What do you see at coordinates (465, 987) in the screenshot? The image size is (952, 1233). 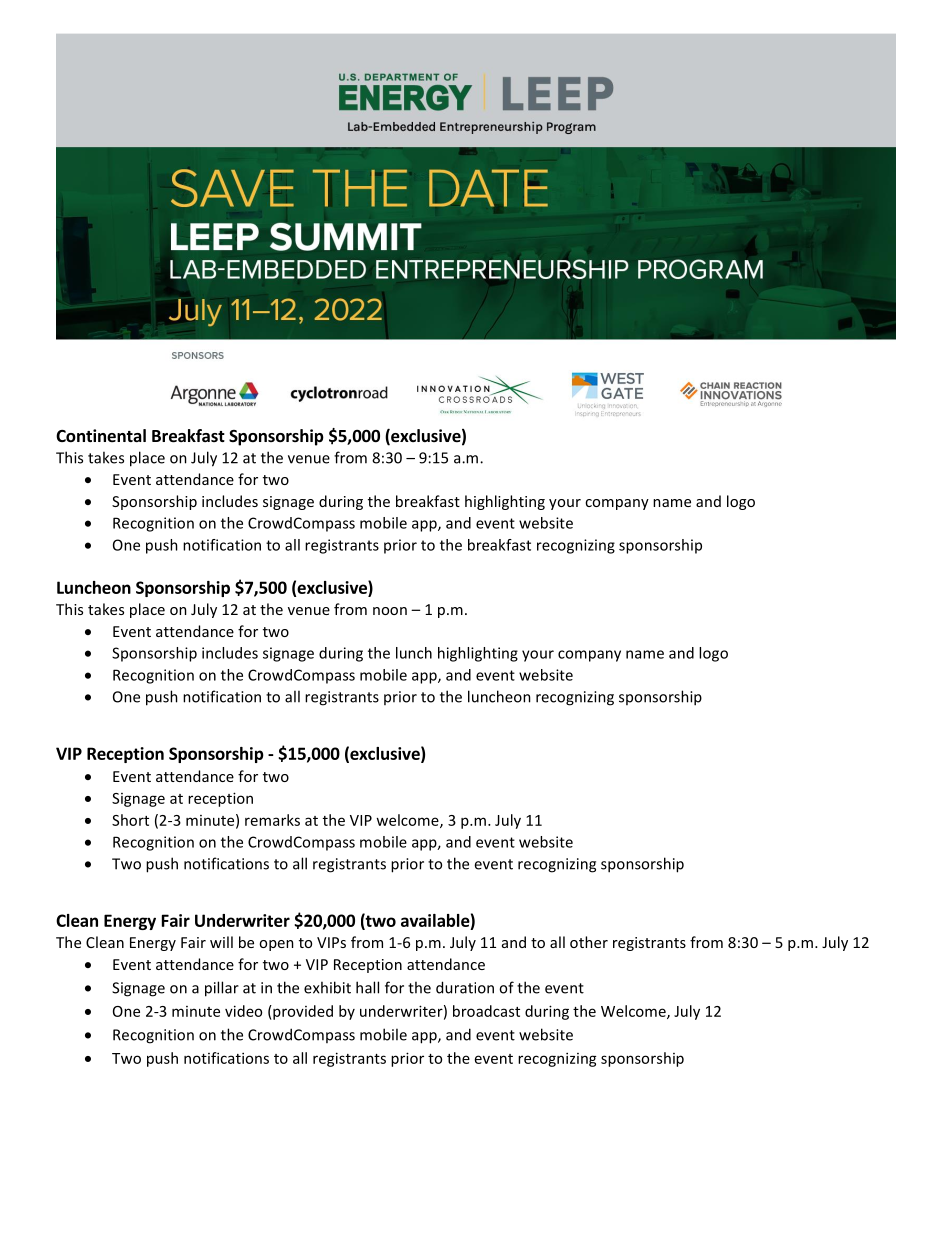 I see `duration` at bounding box center [465, 987].
